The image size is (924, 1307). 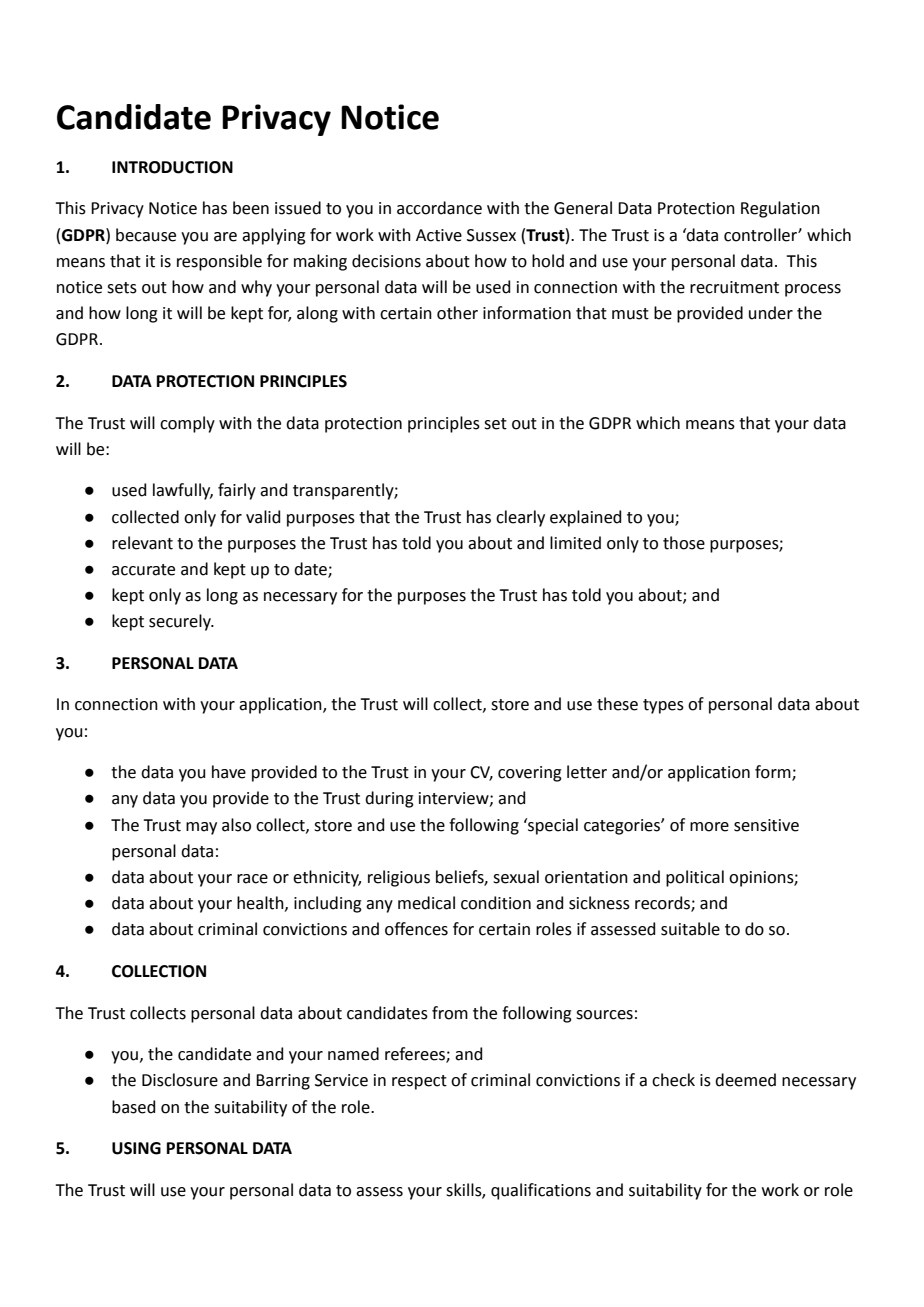 What do you see at coordinates (663, 706) in the screenshot?
I see `types` at bounding box center [663, 706].
